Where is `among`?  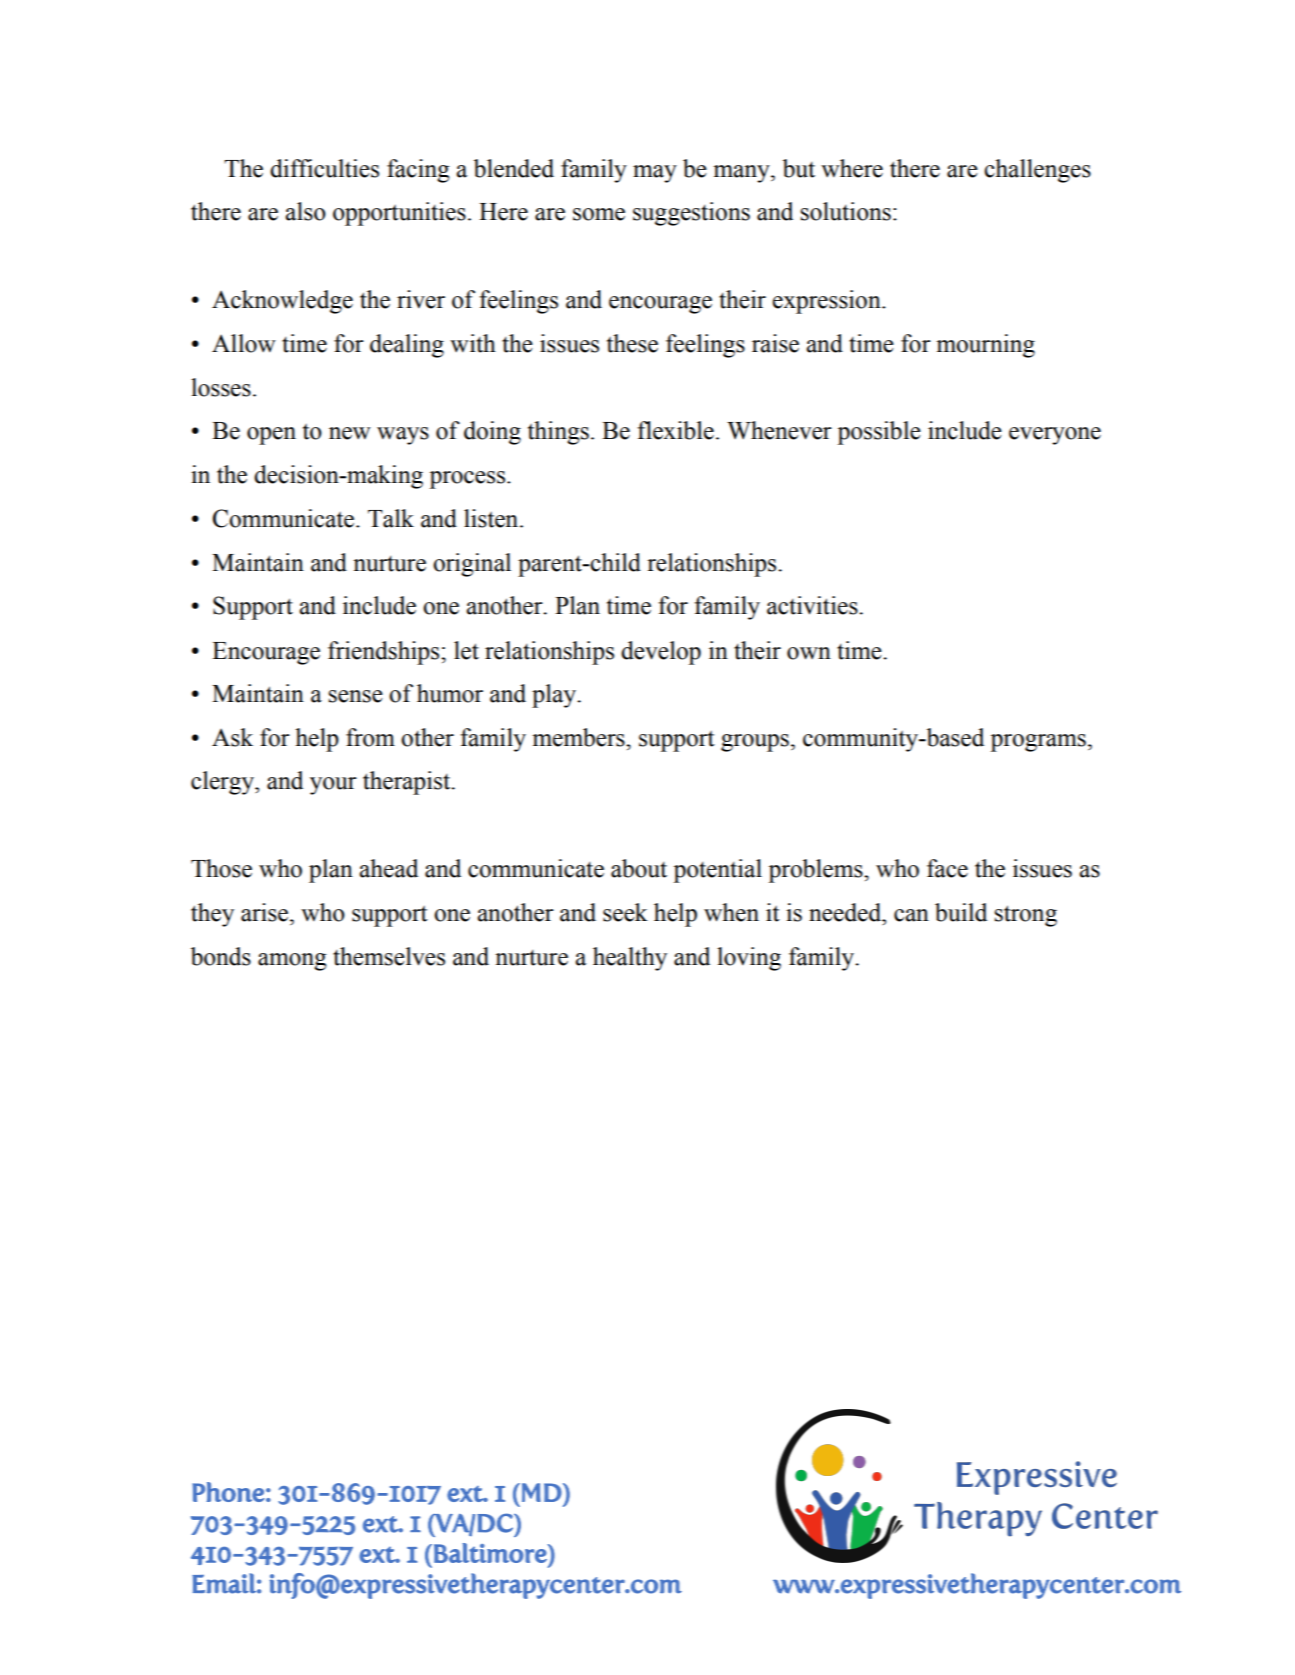
among is located at coordinates (292, 962).
